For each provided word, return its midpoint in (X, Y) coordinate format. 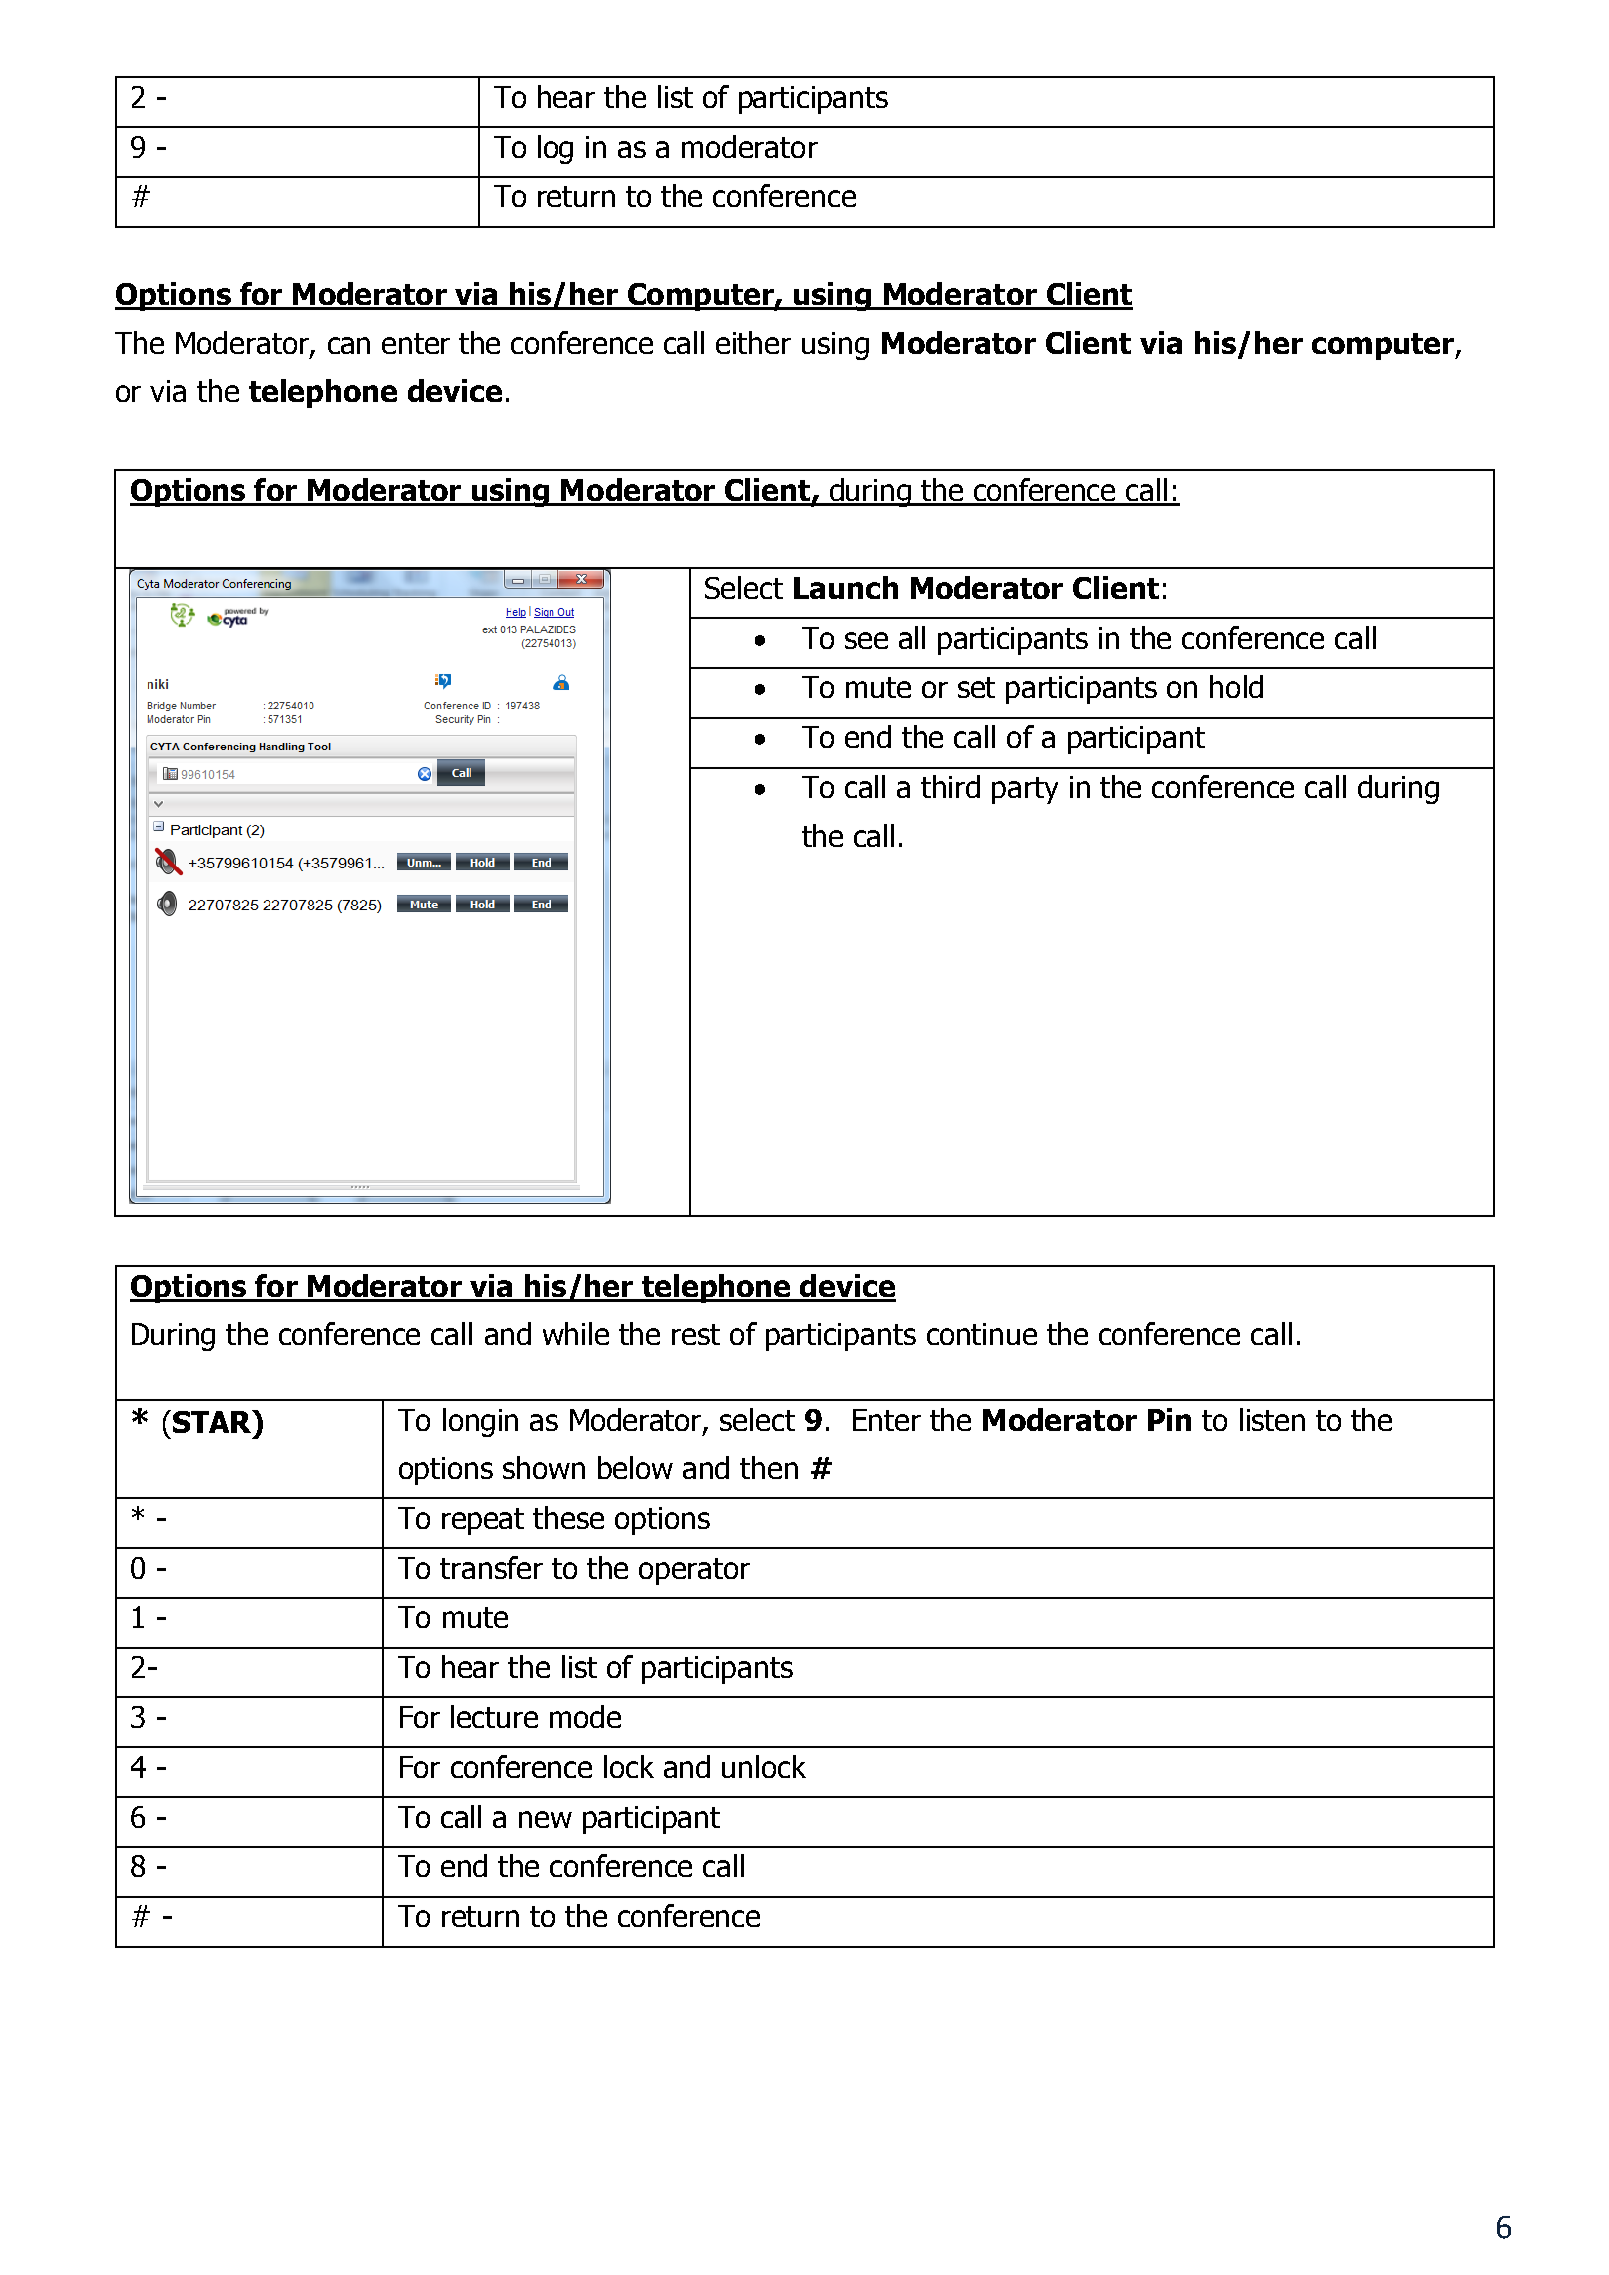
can (349, 345)
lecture (494, 1716)
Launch (846, 587)
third (950, 786)
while (576, 1333)
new (545, 1819)
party (1025, 790)
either (753, 342)
